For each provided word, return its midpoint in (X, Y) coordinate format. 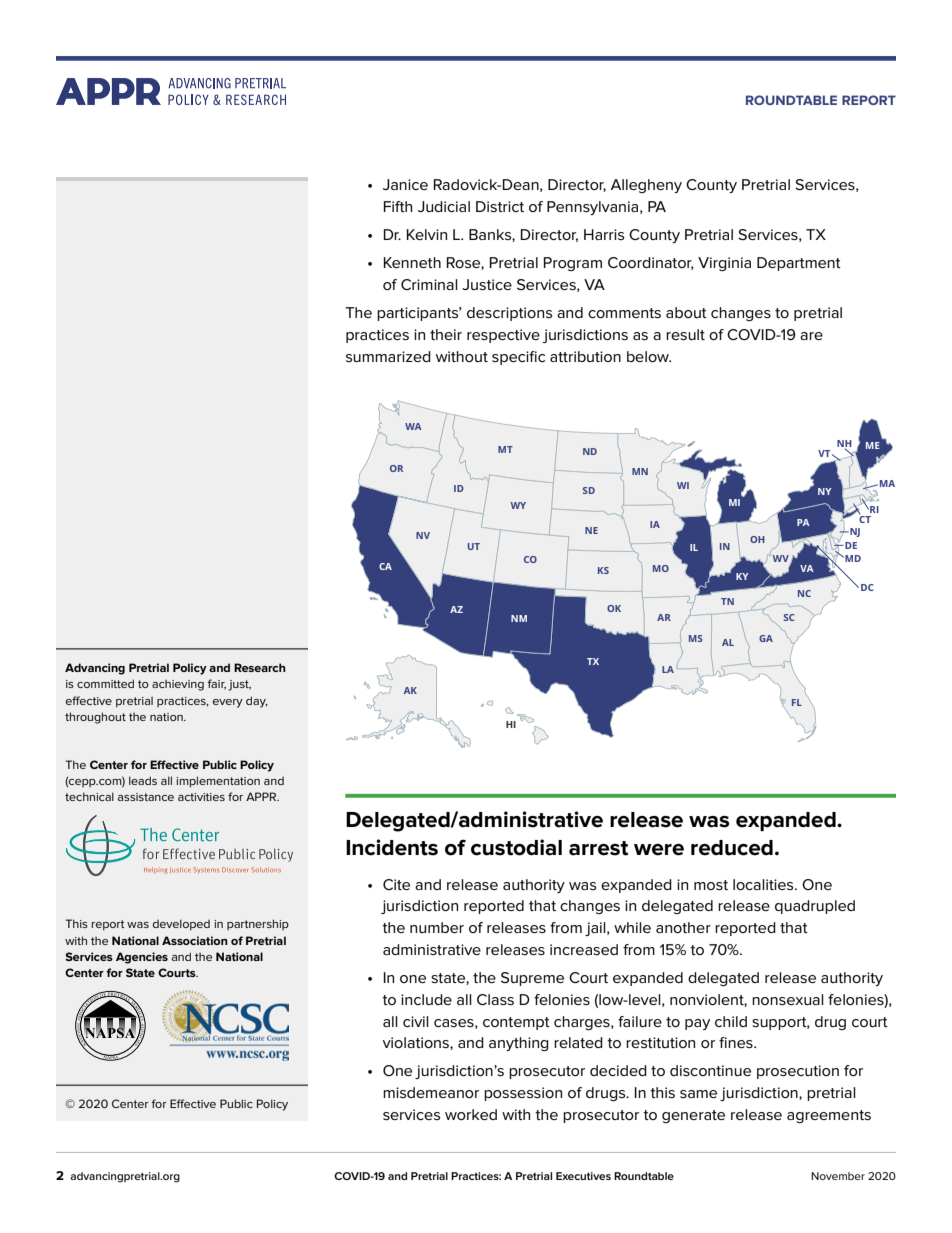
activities (201, 797)
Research (260, 667)
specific (518, 358)
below (649, 356)
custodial (516, 847)
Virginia (724, 264)
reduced (732, 848)
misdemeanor (431, 1092)
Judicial (444, 206)
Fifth (398, 206)
